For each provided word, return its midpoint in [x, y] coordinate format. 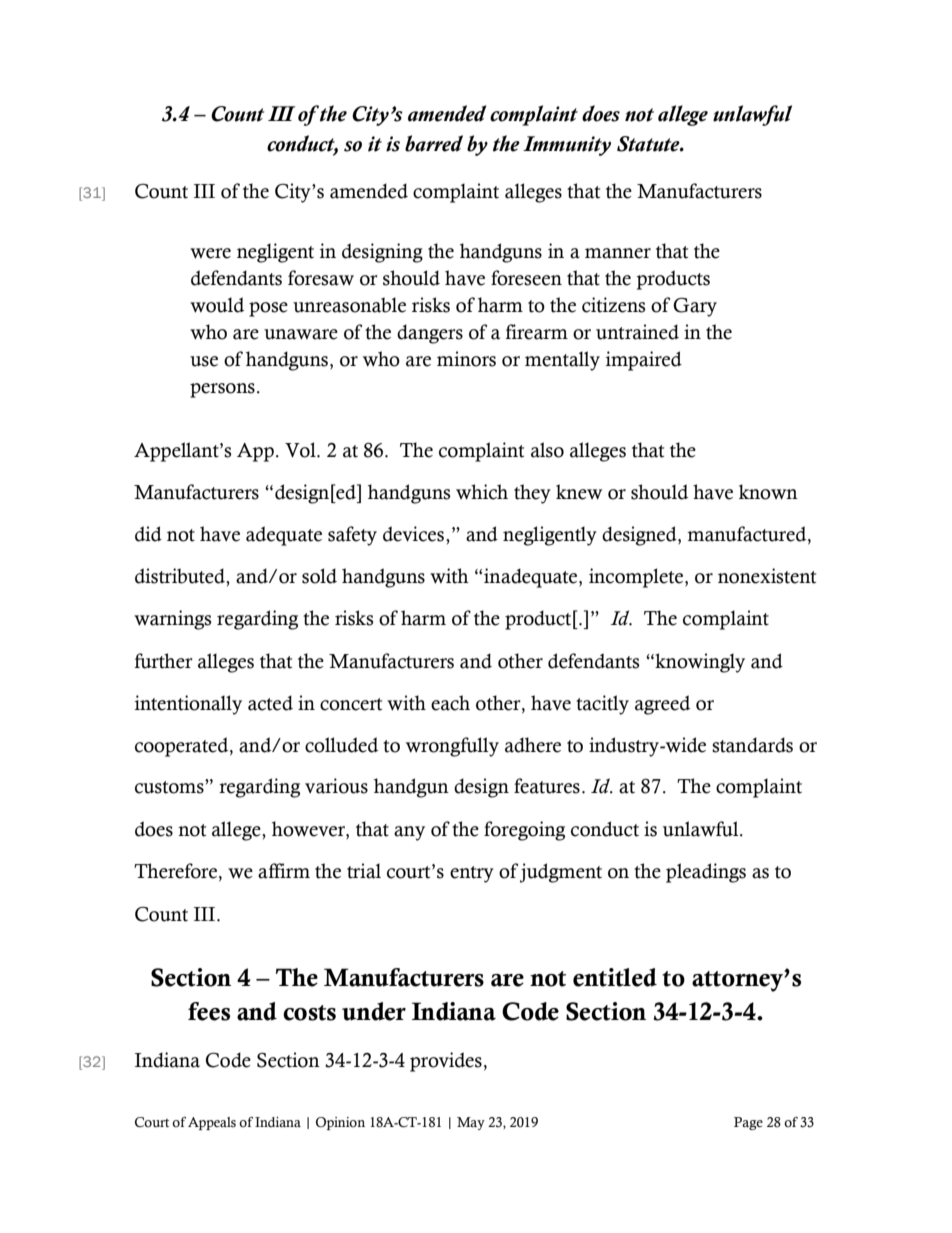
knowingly [699, 663]
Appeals [212, 1123]
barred [434, 143]
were [210, 253]
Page [748, 1123]
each [450, 703]
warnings [172, 620]
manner [618, 253]
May [471, 1123]
